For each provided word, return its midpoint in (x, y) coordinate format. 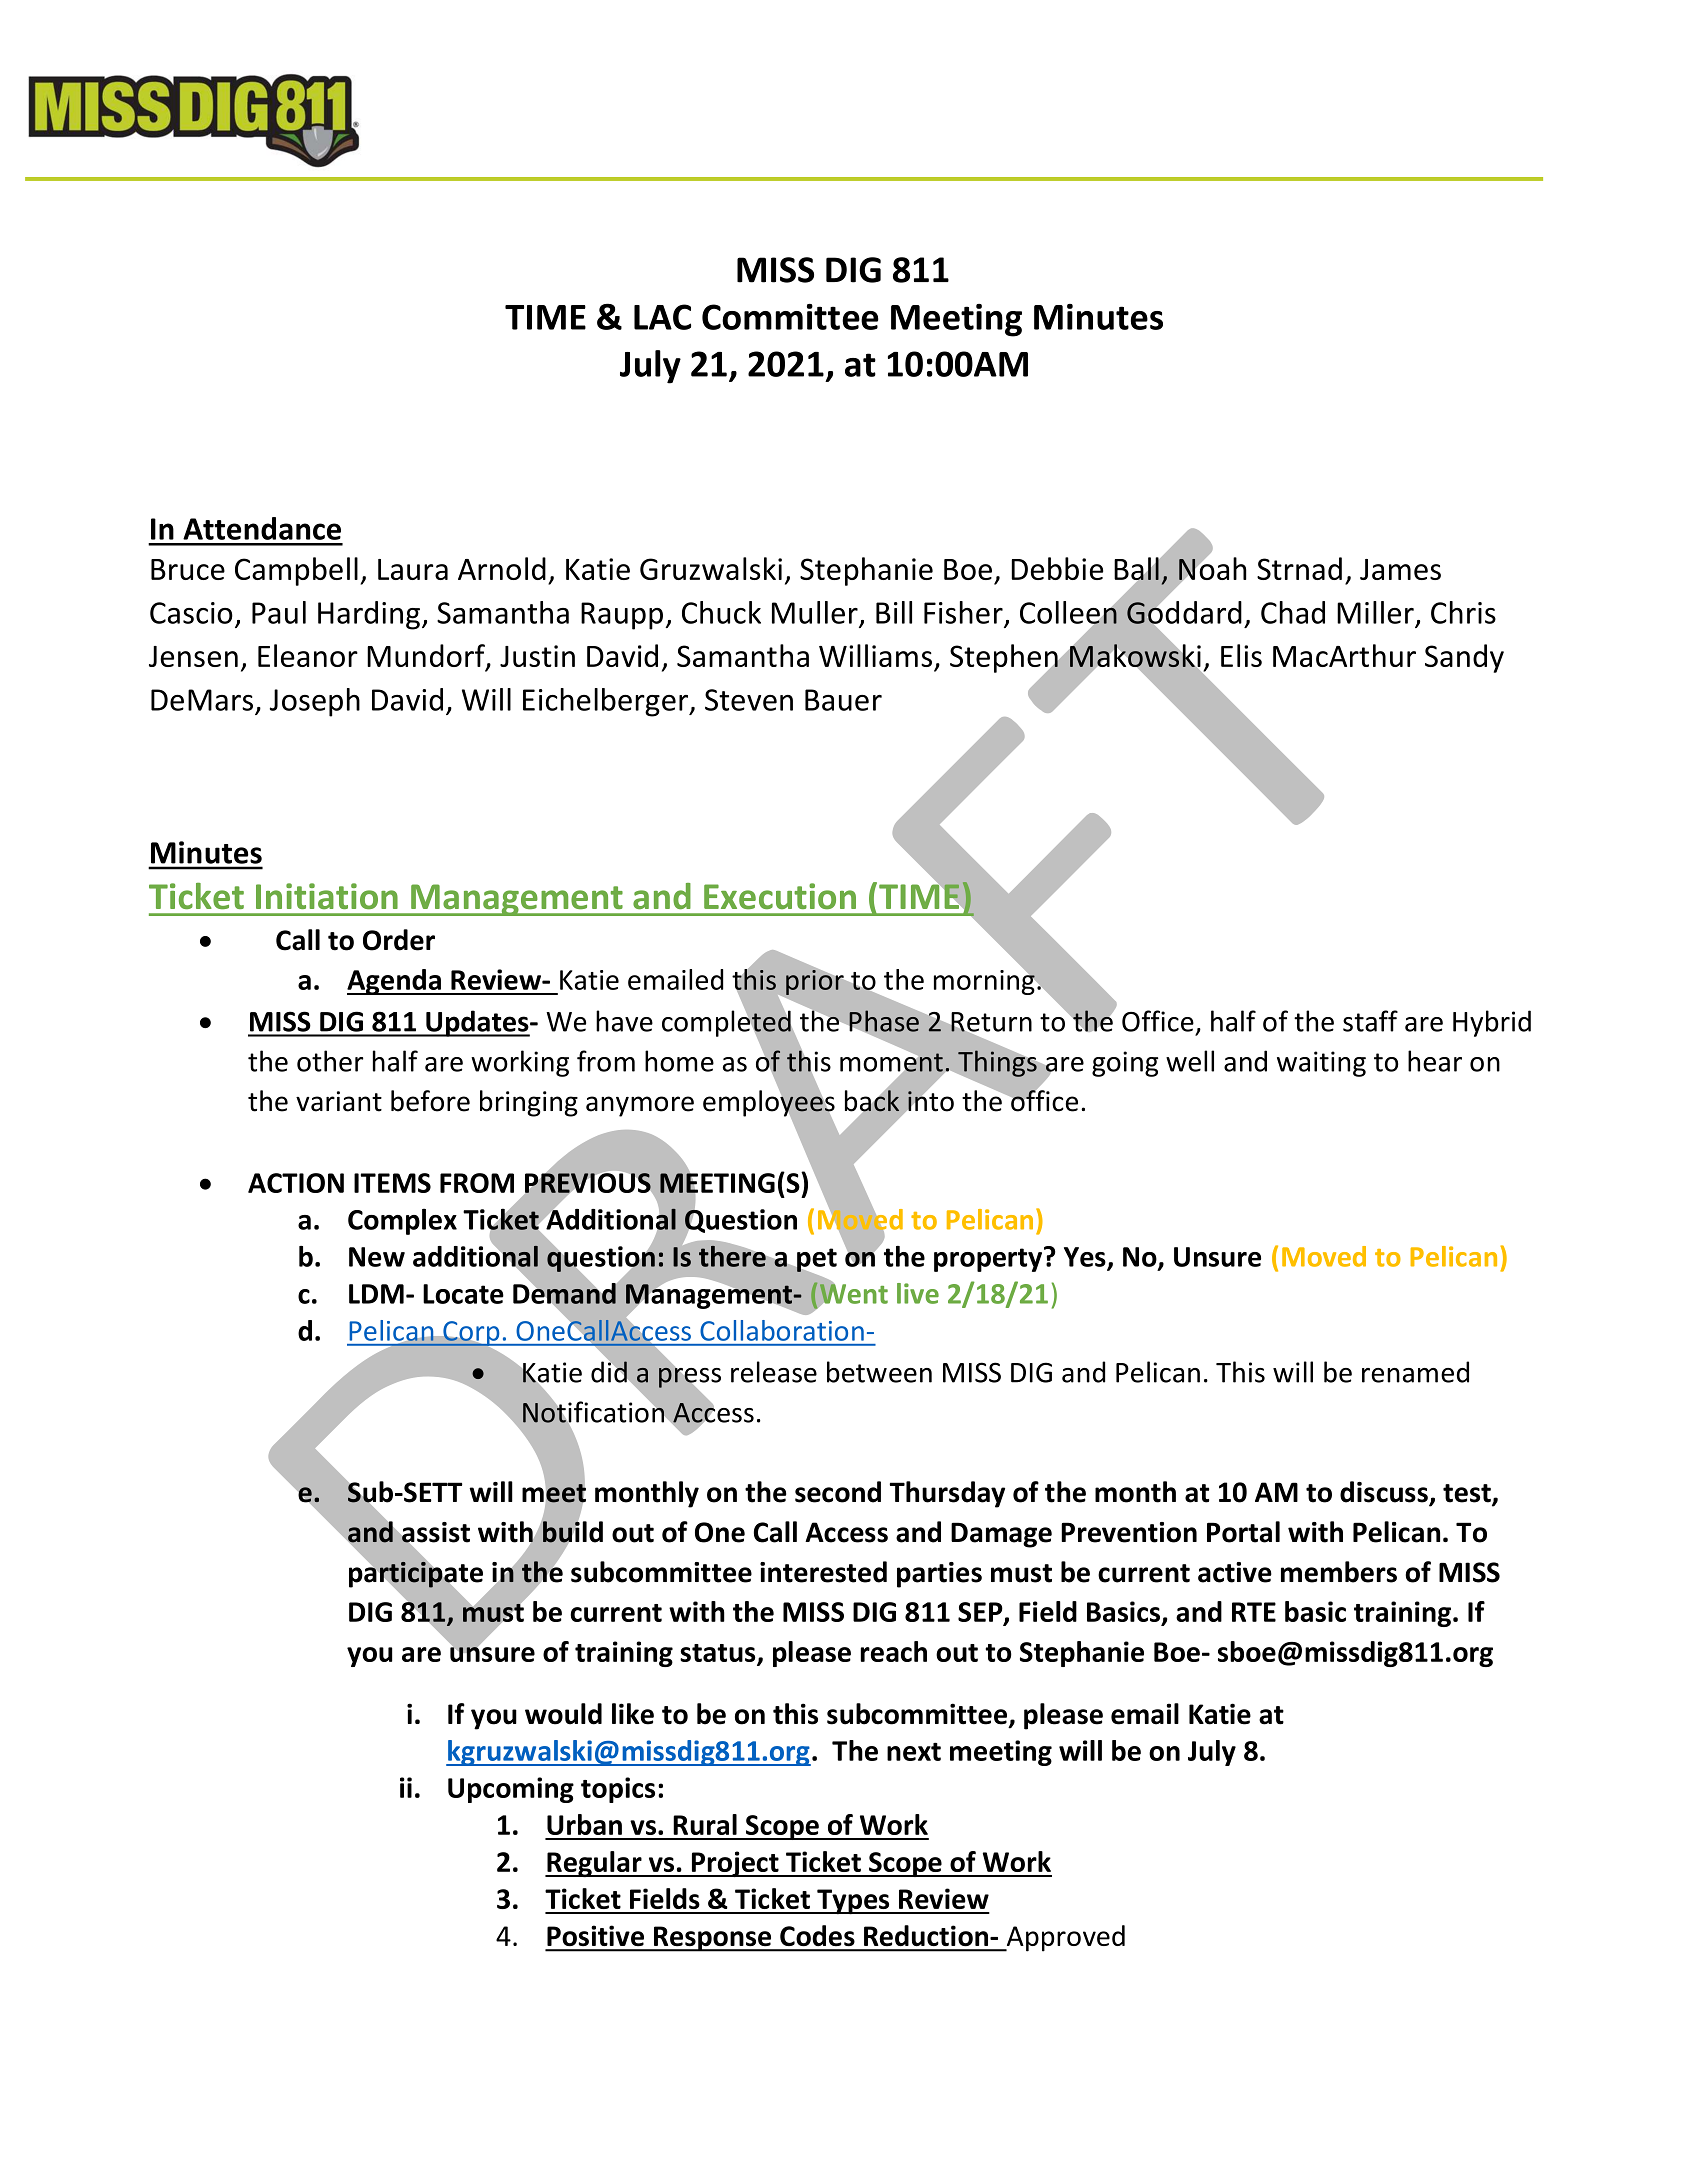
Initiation (327, 896)
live (918, 1293)
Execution (780, 896)
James (1400, 569)
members (1339, 1572)
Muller (815, 612)
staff (1370, 1021)
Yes (1086, 1258)
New (377, 1257)
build (573, 1532)
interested (823, 1572)
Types (853, 1901)
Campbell (296, 571)
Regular (594, 1864)
